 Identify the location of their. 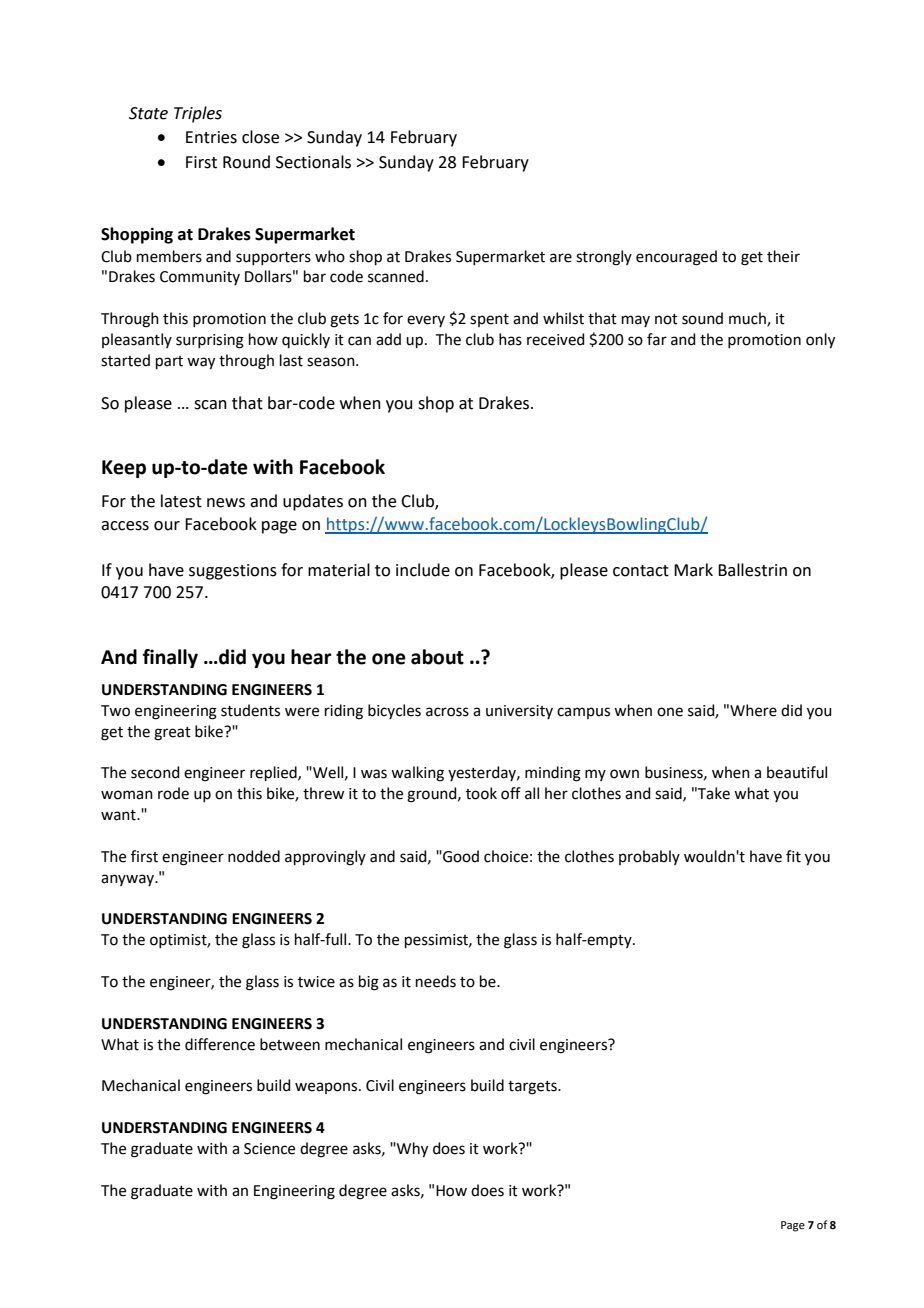
(783, 256).
